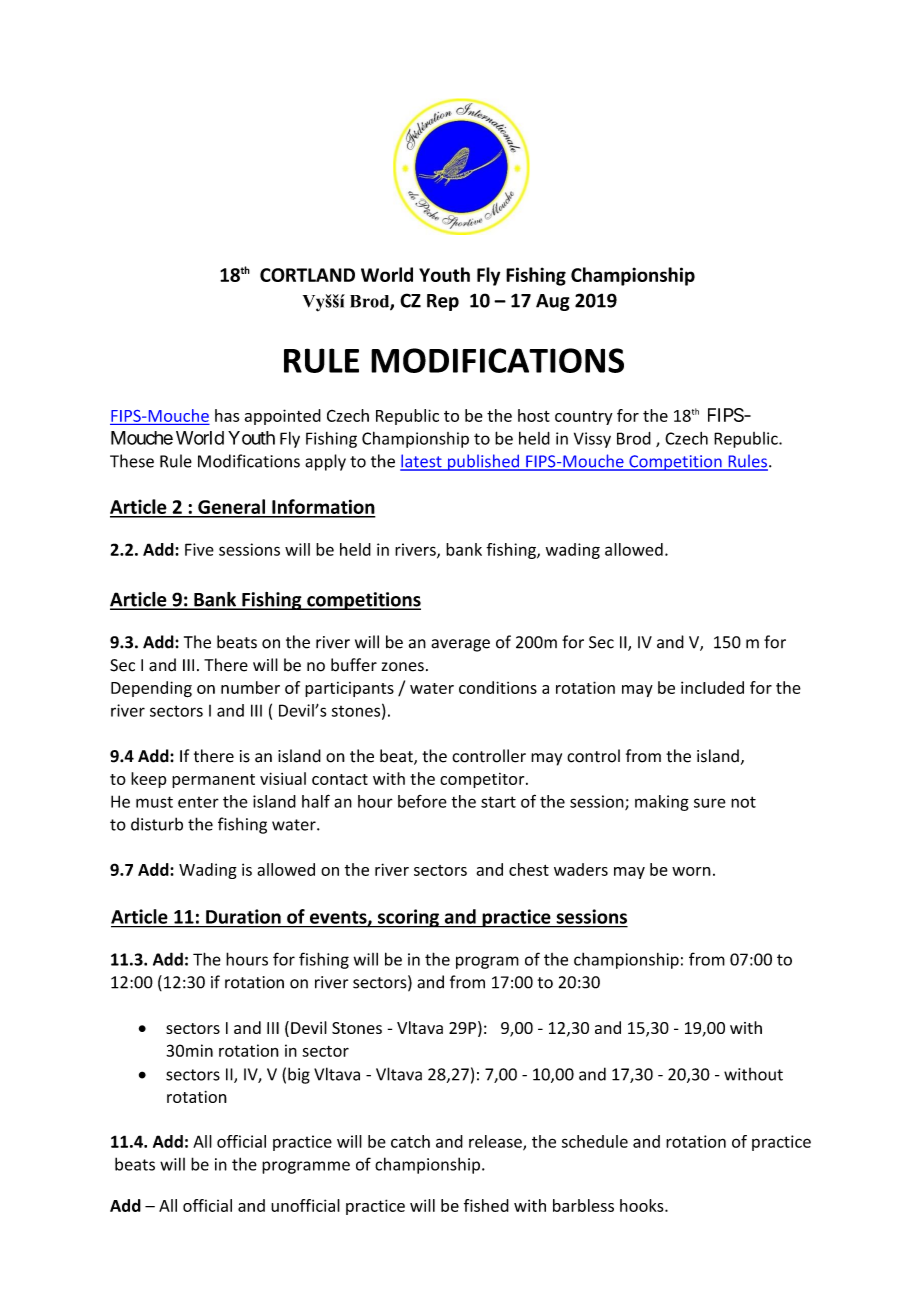 Image resolution: width=924 pixels, height=1308 pixels. I want to click on catch, so click(410, 1141).
